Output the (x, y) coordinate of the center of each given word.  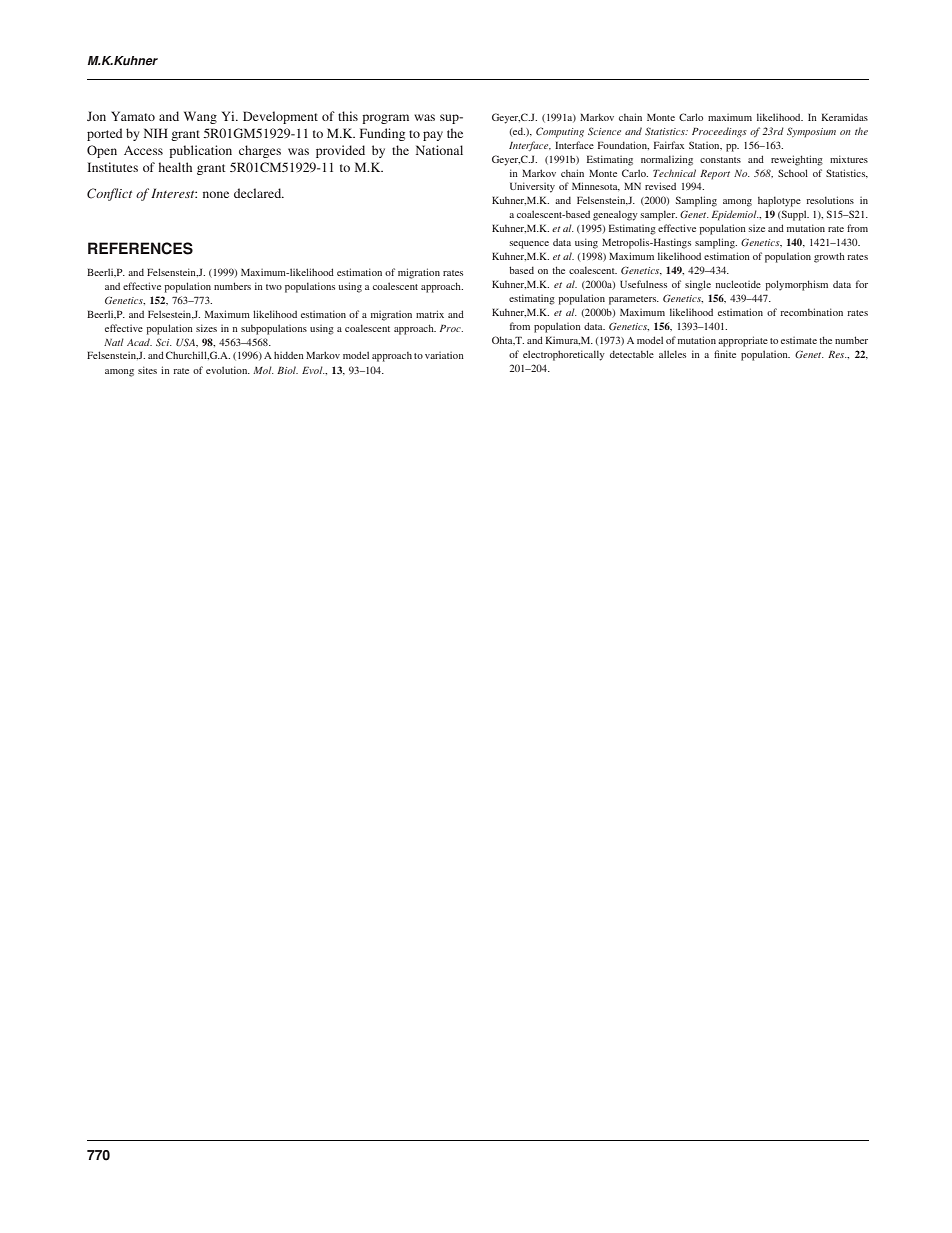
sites (147, 370)
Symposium (811, 132)
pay (433, 136)
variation (444, 355)
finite (725, 354)
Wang (200, 117)
